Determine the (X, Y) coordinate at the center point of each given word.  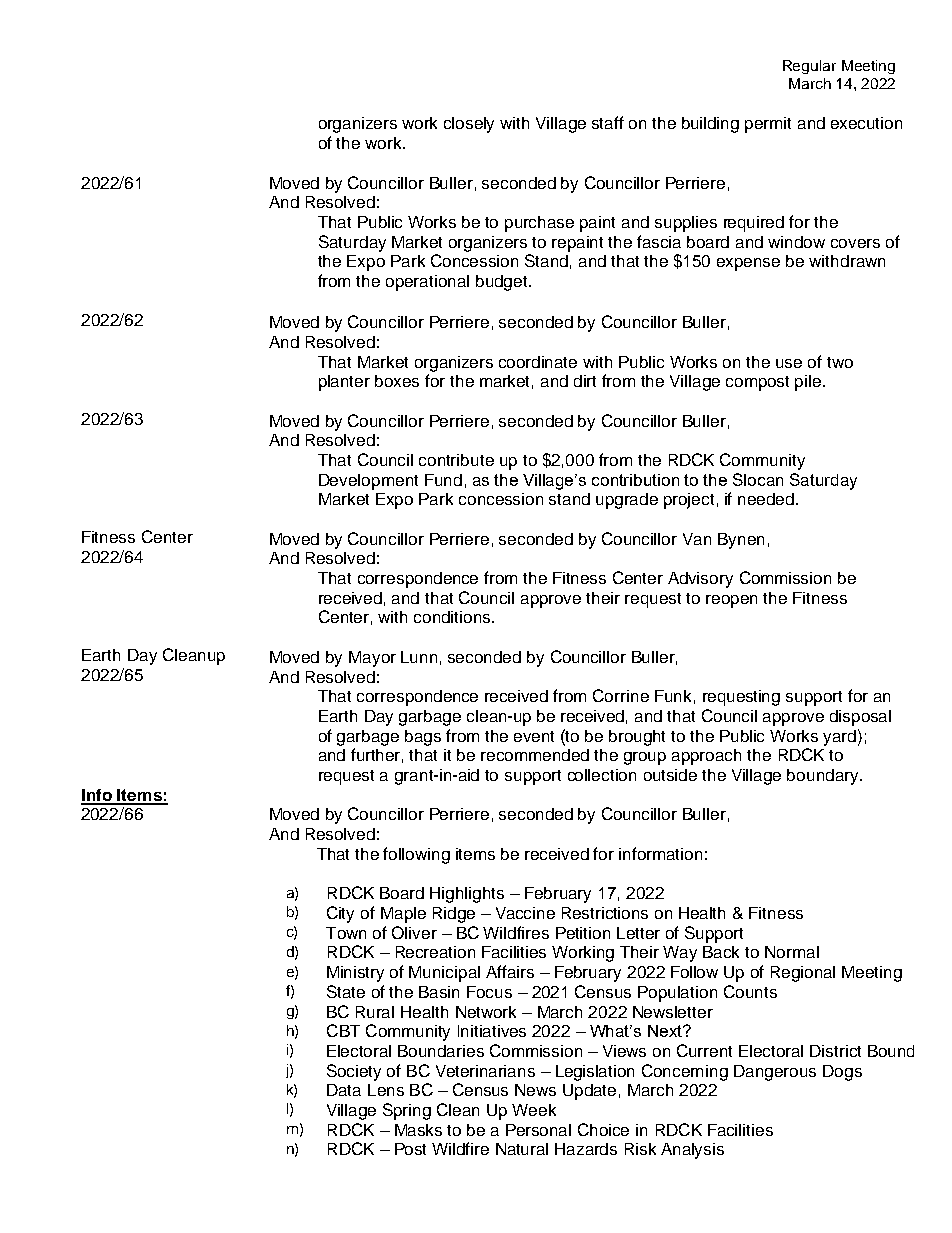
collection (602, 775)
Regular (809, 67)
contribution (635, 480)
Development (368, 482)
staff (608, 122)
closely (469, 125)
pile (809, 383)
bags (423, 738)
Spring (407, 1111)
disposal (860, 718)
